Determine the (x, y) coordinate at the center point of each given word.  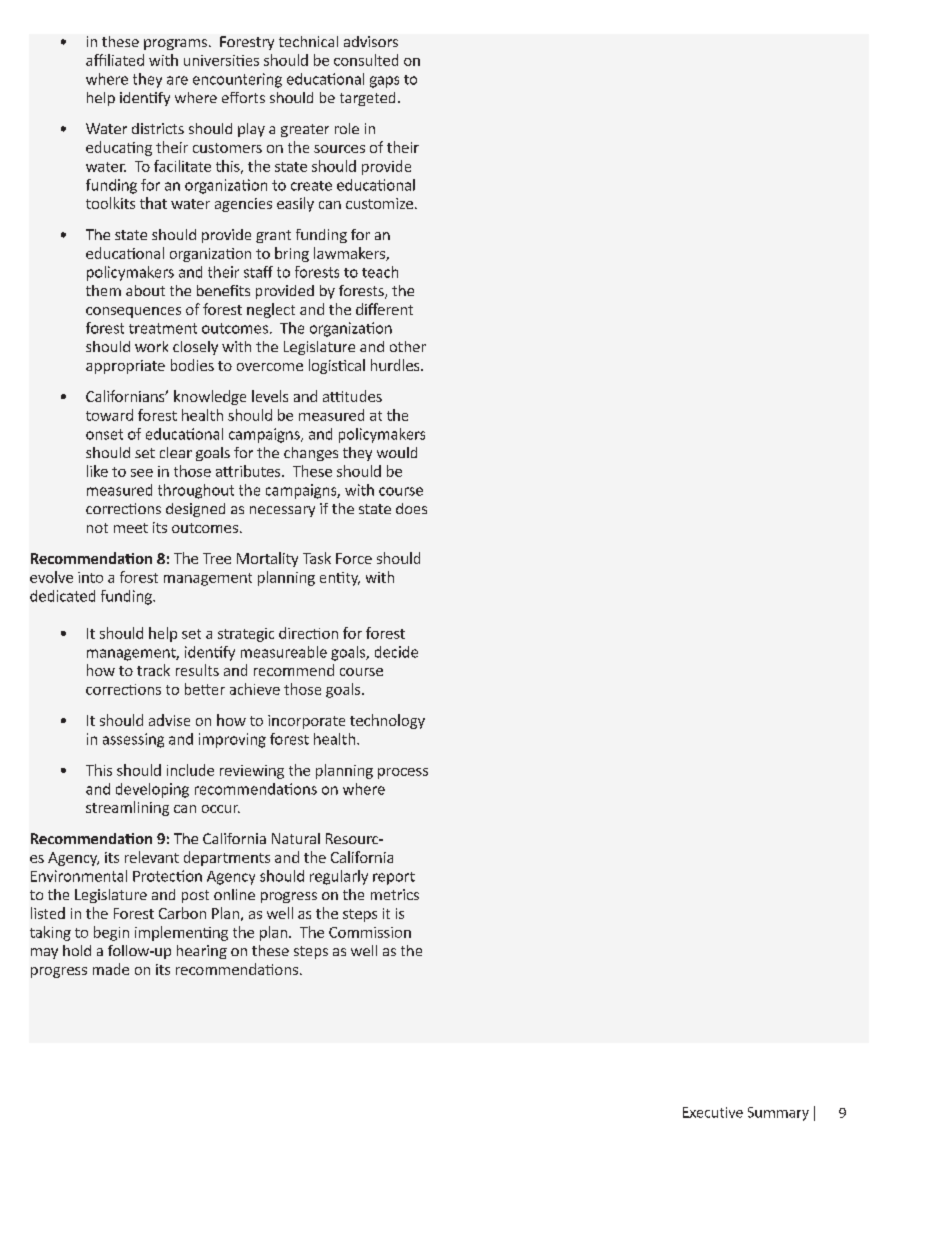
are (177, 80)
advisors (371, 41)
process (403, 773)
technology (387, 721)
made (111, 969)
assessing (133, 740)
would (397, 452)
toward (109, 415)
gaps (384, 82)
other (408, 346)
